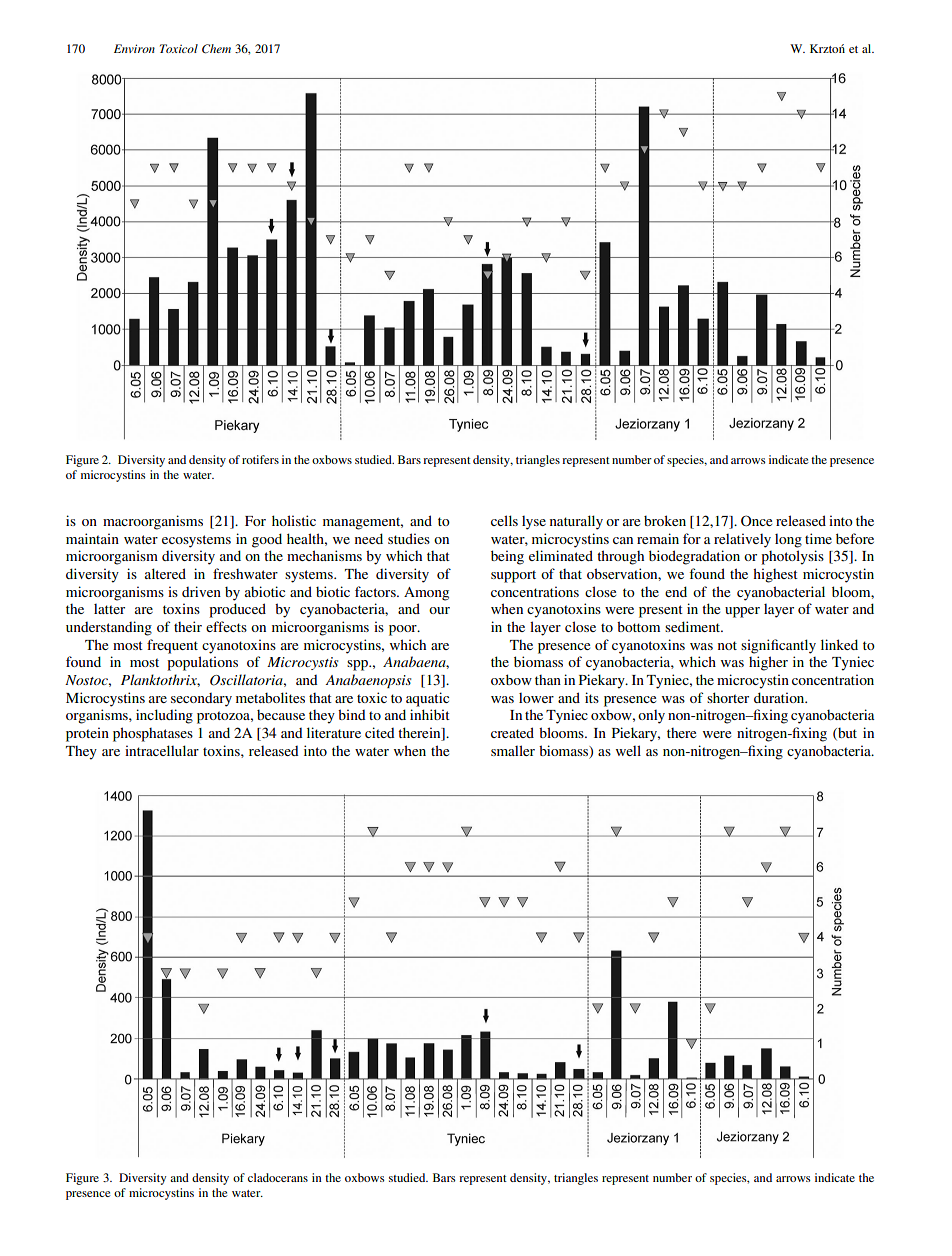 This screenshot has height=1256, width=952. Describe the element at coordinates (216, 49) in the screenshot. I see `Chem` at that location.
